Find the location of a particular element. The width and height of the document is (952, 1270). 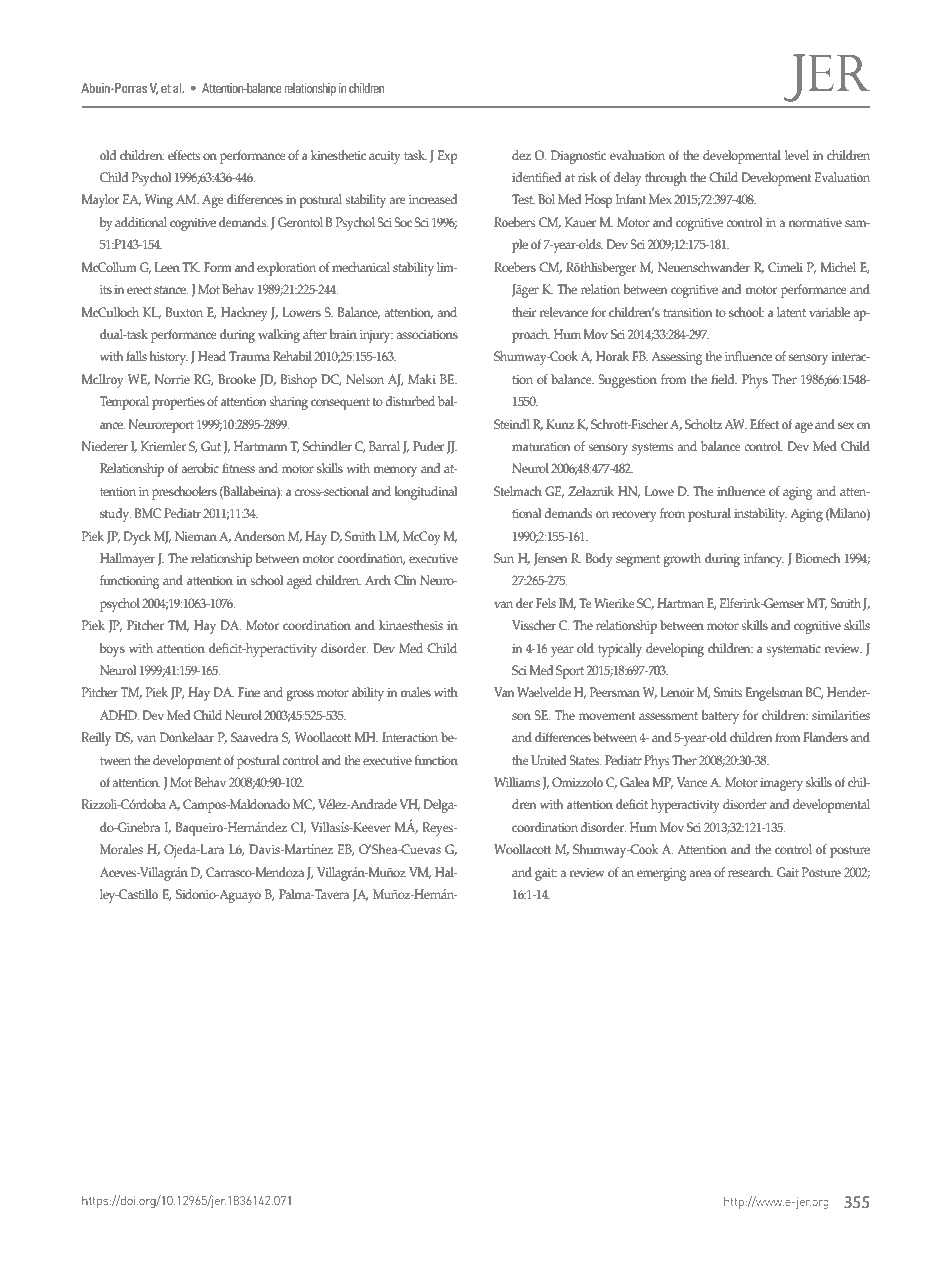

BMC is located at coordinates (148, 513).
